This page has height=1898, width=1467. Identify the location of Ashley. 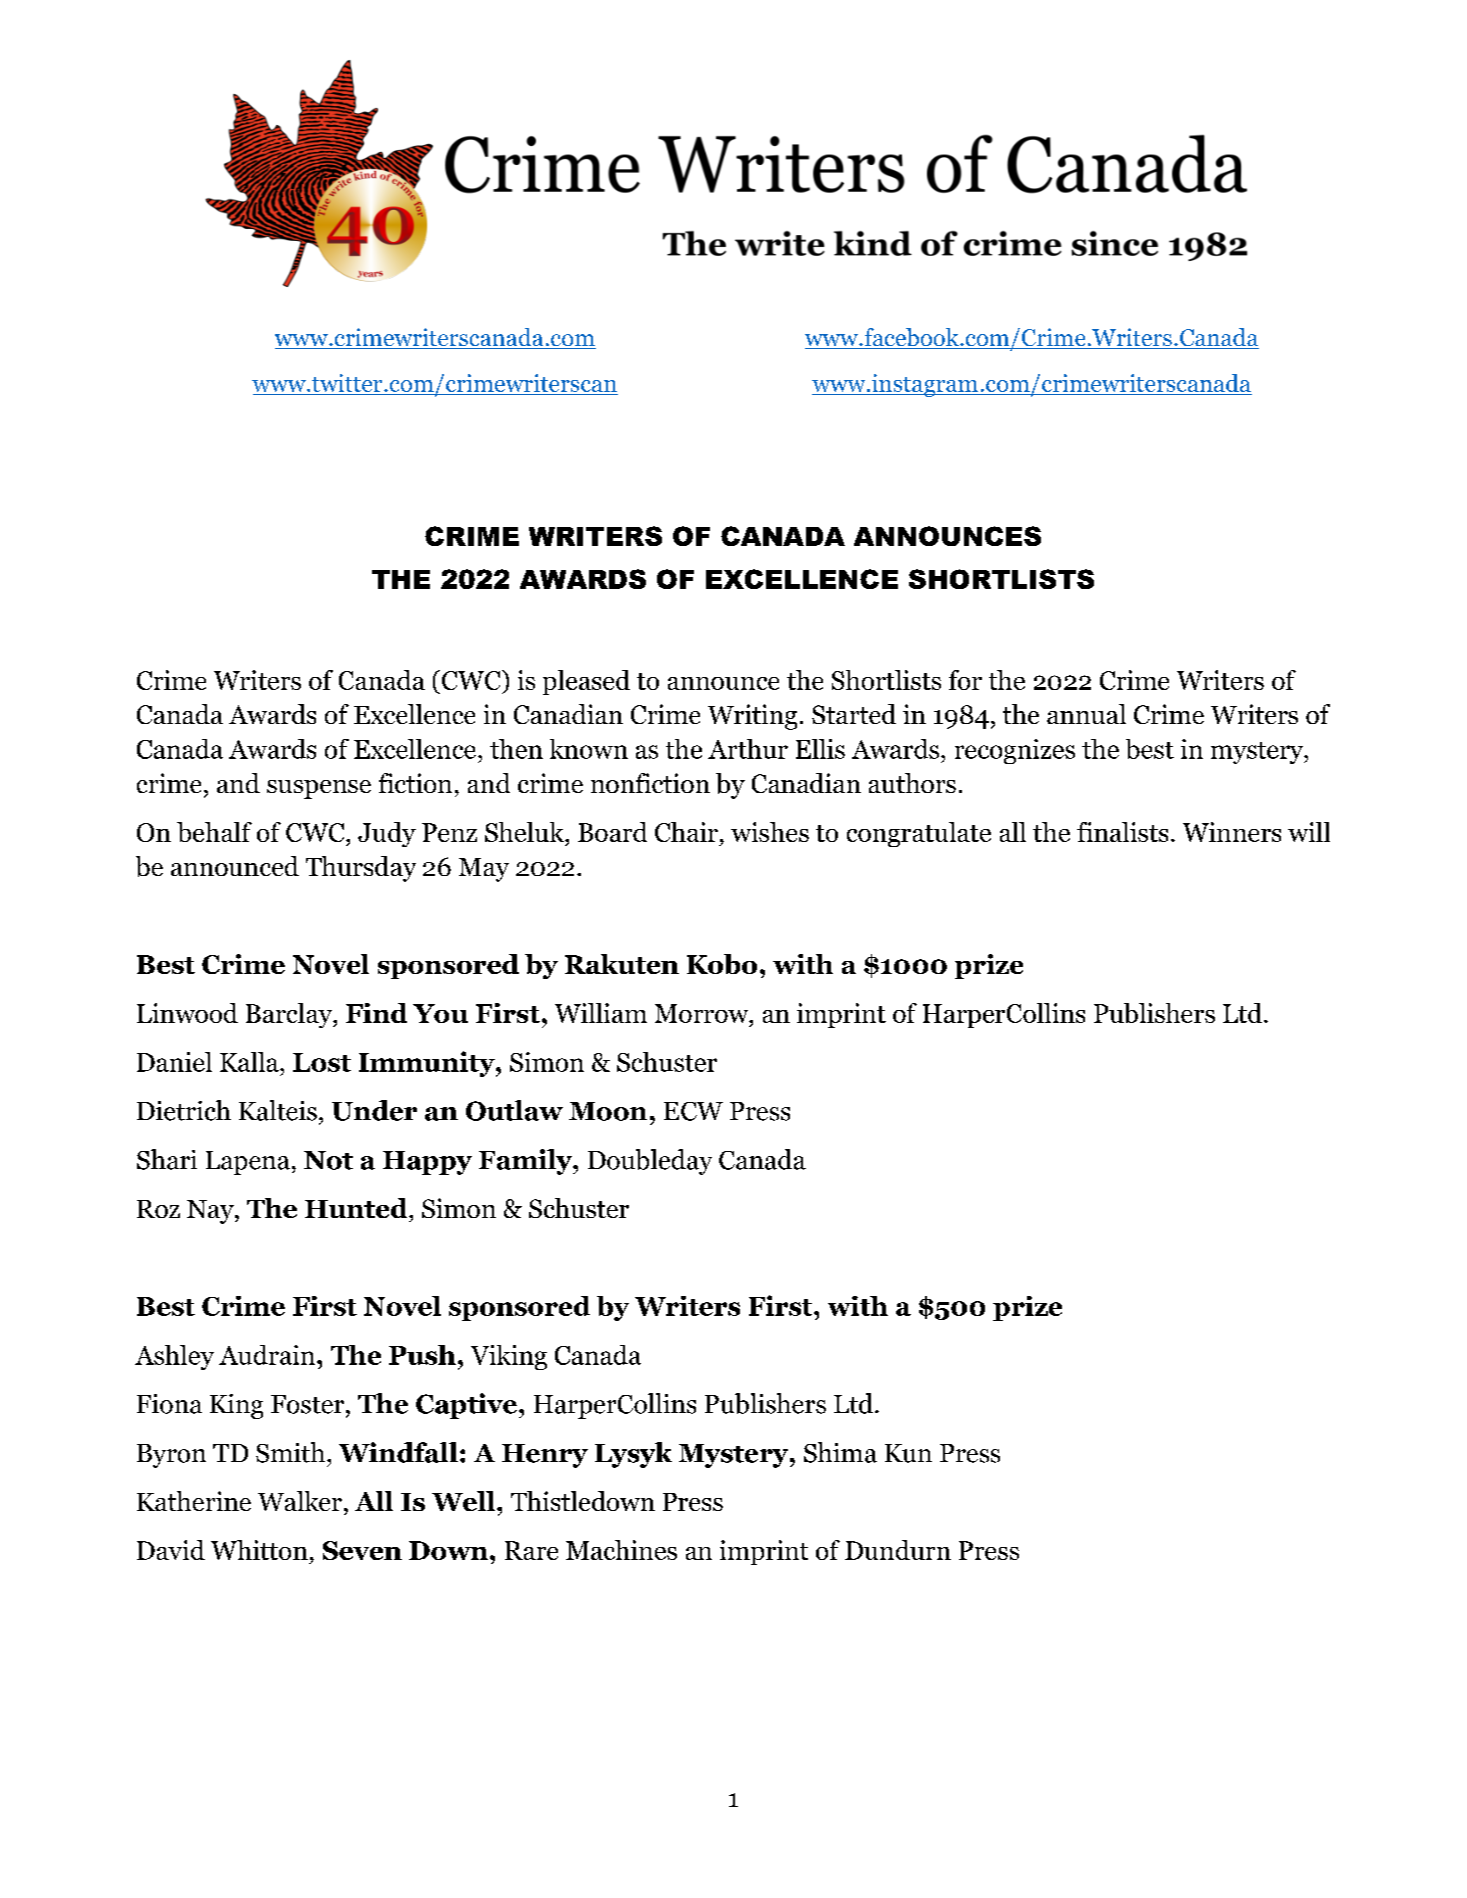
(174, 1357).
